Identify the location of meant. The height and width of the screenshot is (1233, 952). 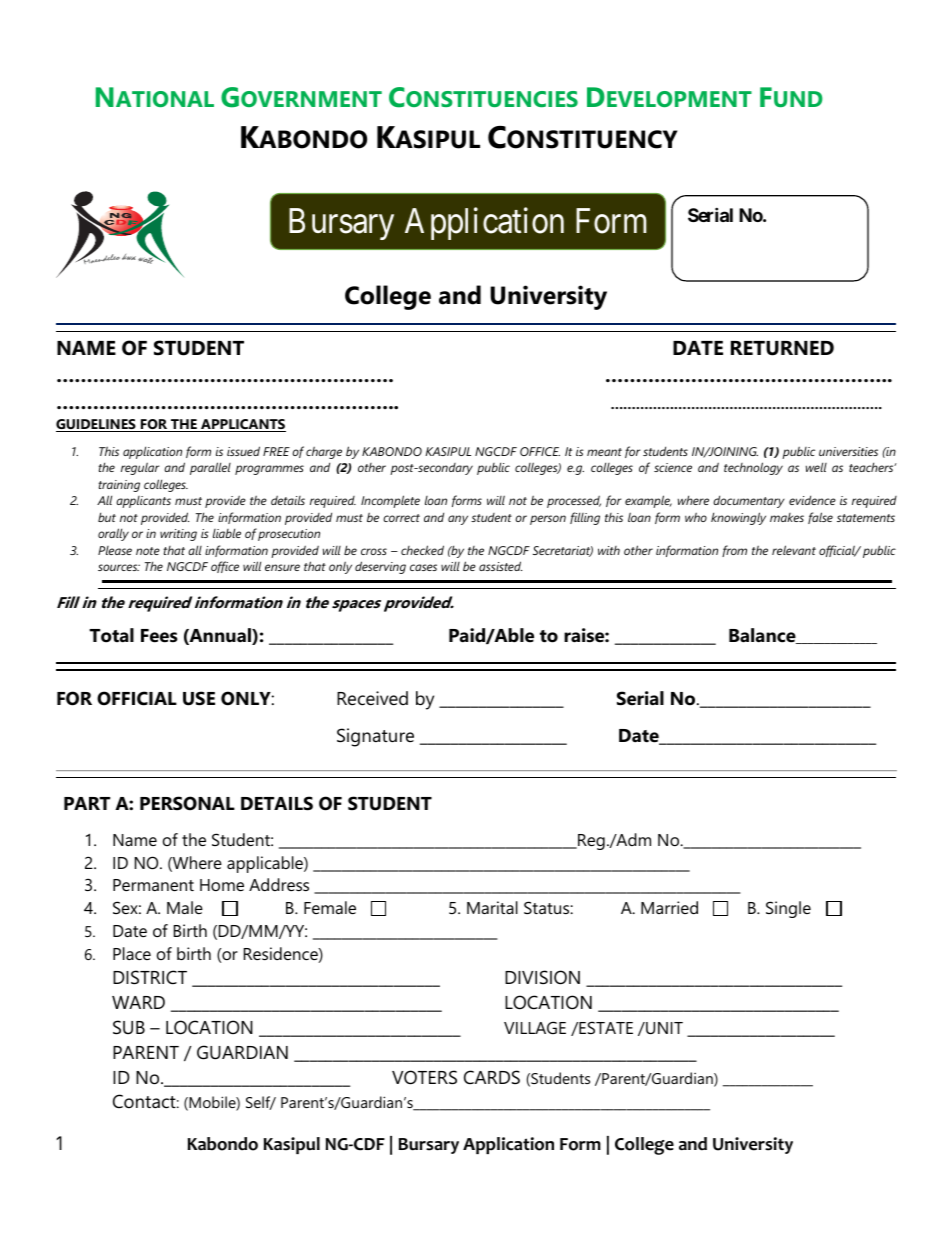
(604, 452).
